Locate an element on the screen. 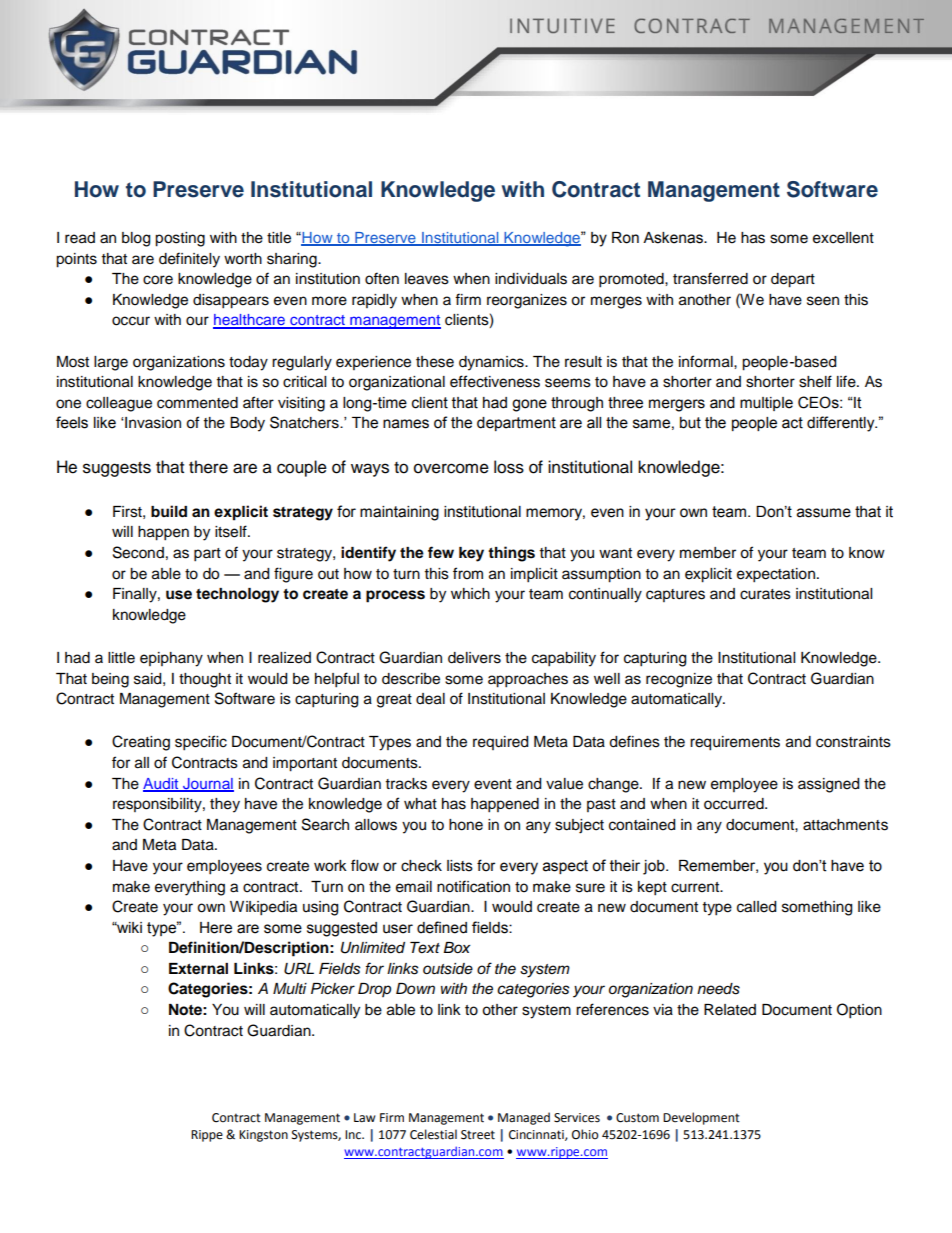  requirements is located at coordinates (735, 743).
